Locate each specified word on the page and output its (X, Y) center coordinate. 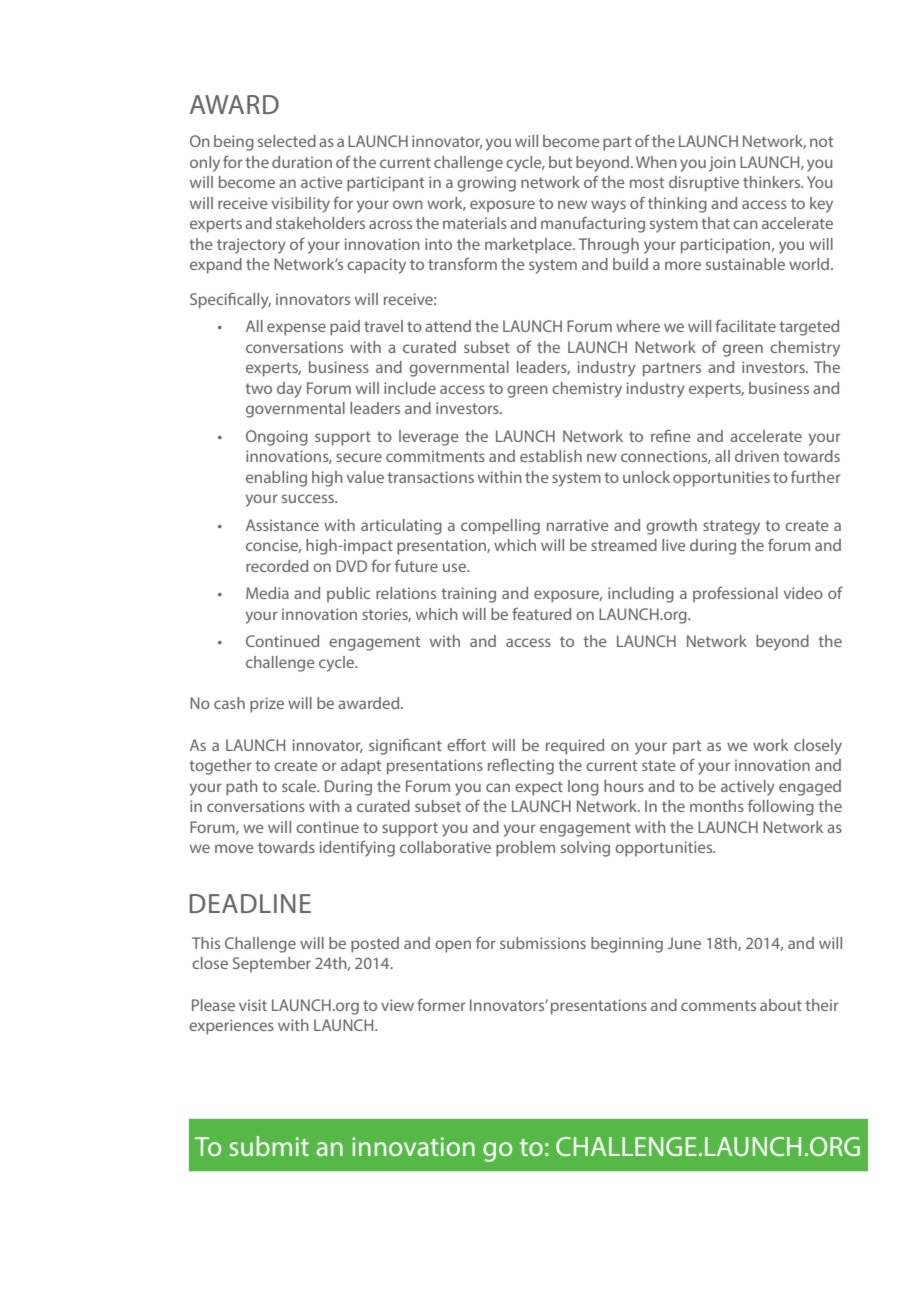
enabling (276, 479)
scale (300, 786)
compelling (500, 527)
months (717, 806)
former (441, 1005)
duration (302, 162)
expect (539, 788)
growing (486, 184)
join (722, 164)
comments (718, 1005)
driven (757, 456)
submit (269, 1146)
